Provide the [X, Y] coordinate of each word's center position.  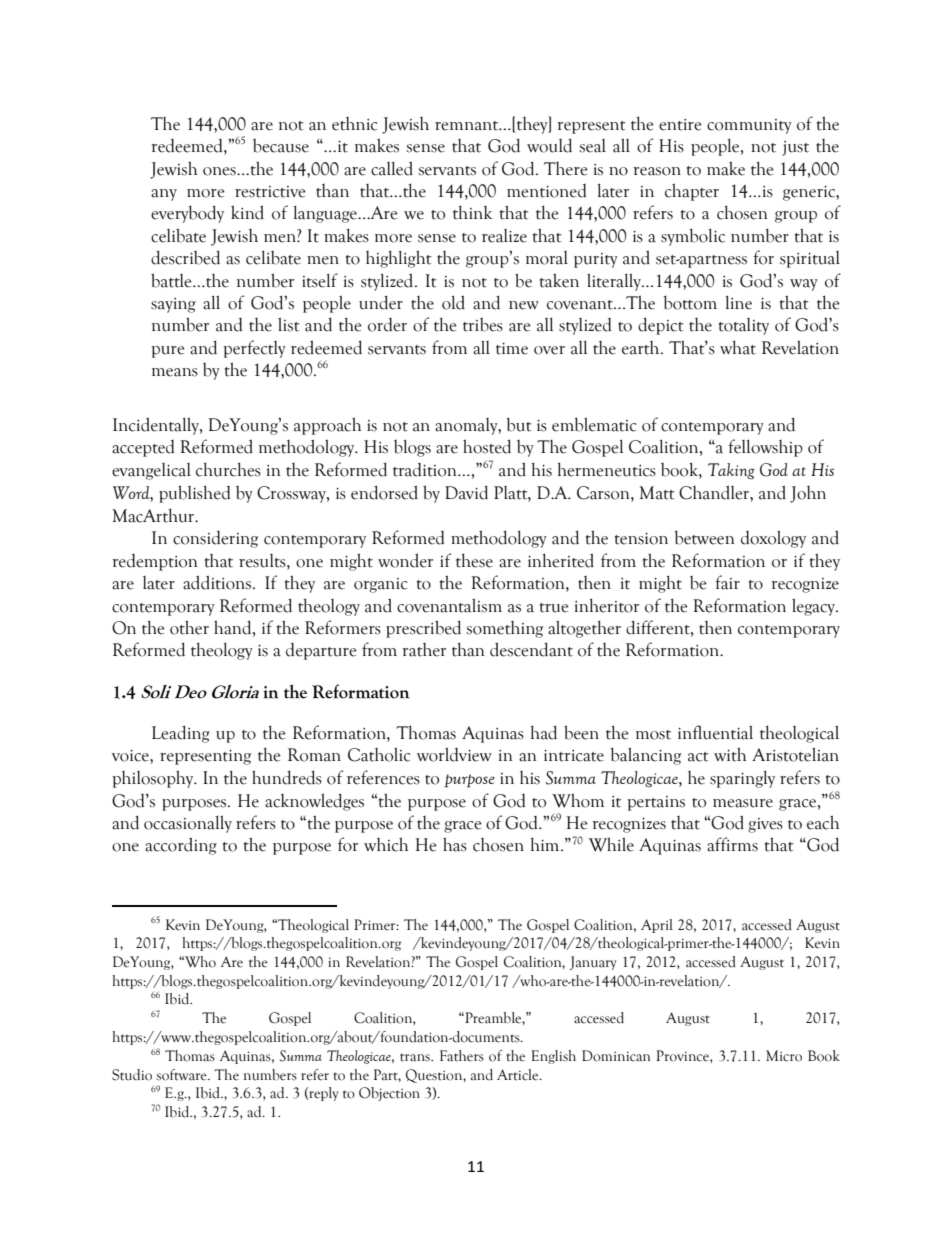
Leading [181, 734]
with [730, 754]
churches [228, 469]
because [281, 146]
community [749, 126]
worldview [454, 754]
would [549, 145]
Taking [731, 471]
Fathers [462, 1056]
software [182, 1075]
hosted [487, 446]
